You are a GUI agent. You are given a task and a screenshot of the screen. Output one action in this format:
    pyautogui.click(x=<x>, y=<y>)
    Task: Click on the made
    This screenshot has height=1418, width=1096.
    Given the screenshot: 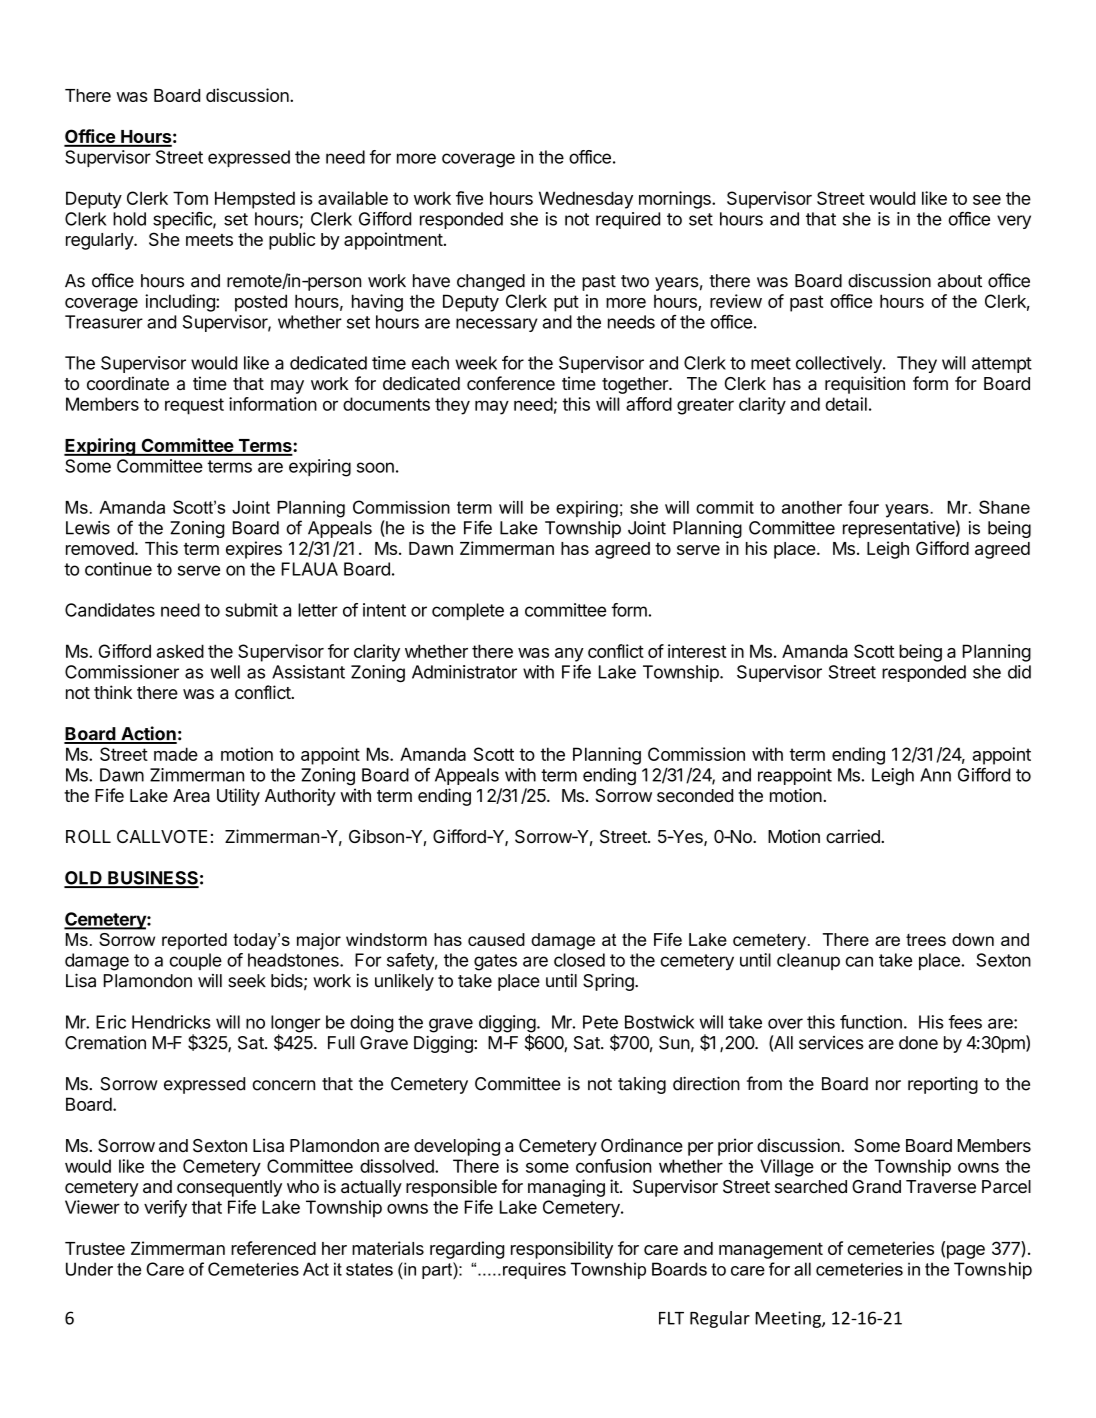 What is the action you would take?
    pyautogui.click(x=176, y=754)
